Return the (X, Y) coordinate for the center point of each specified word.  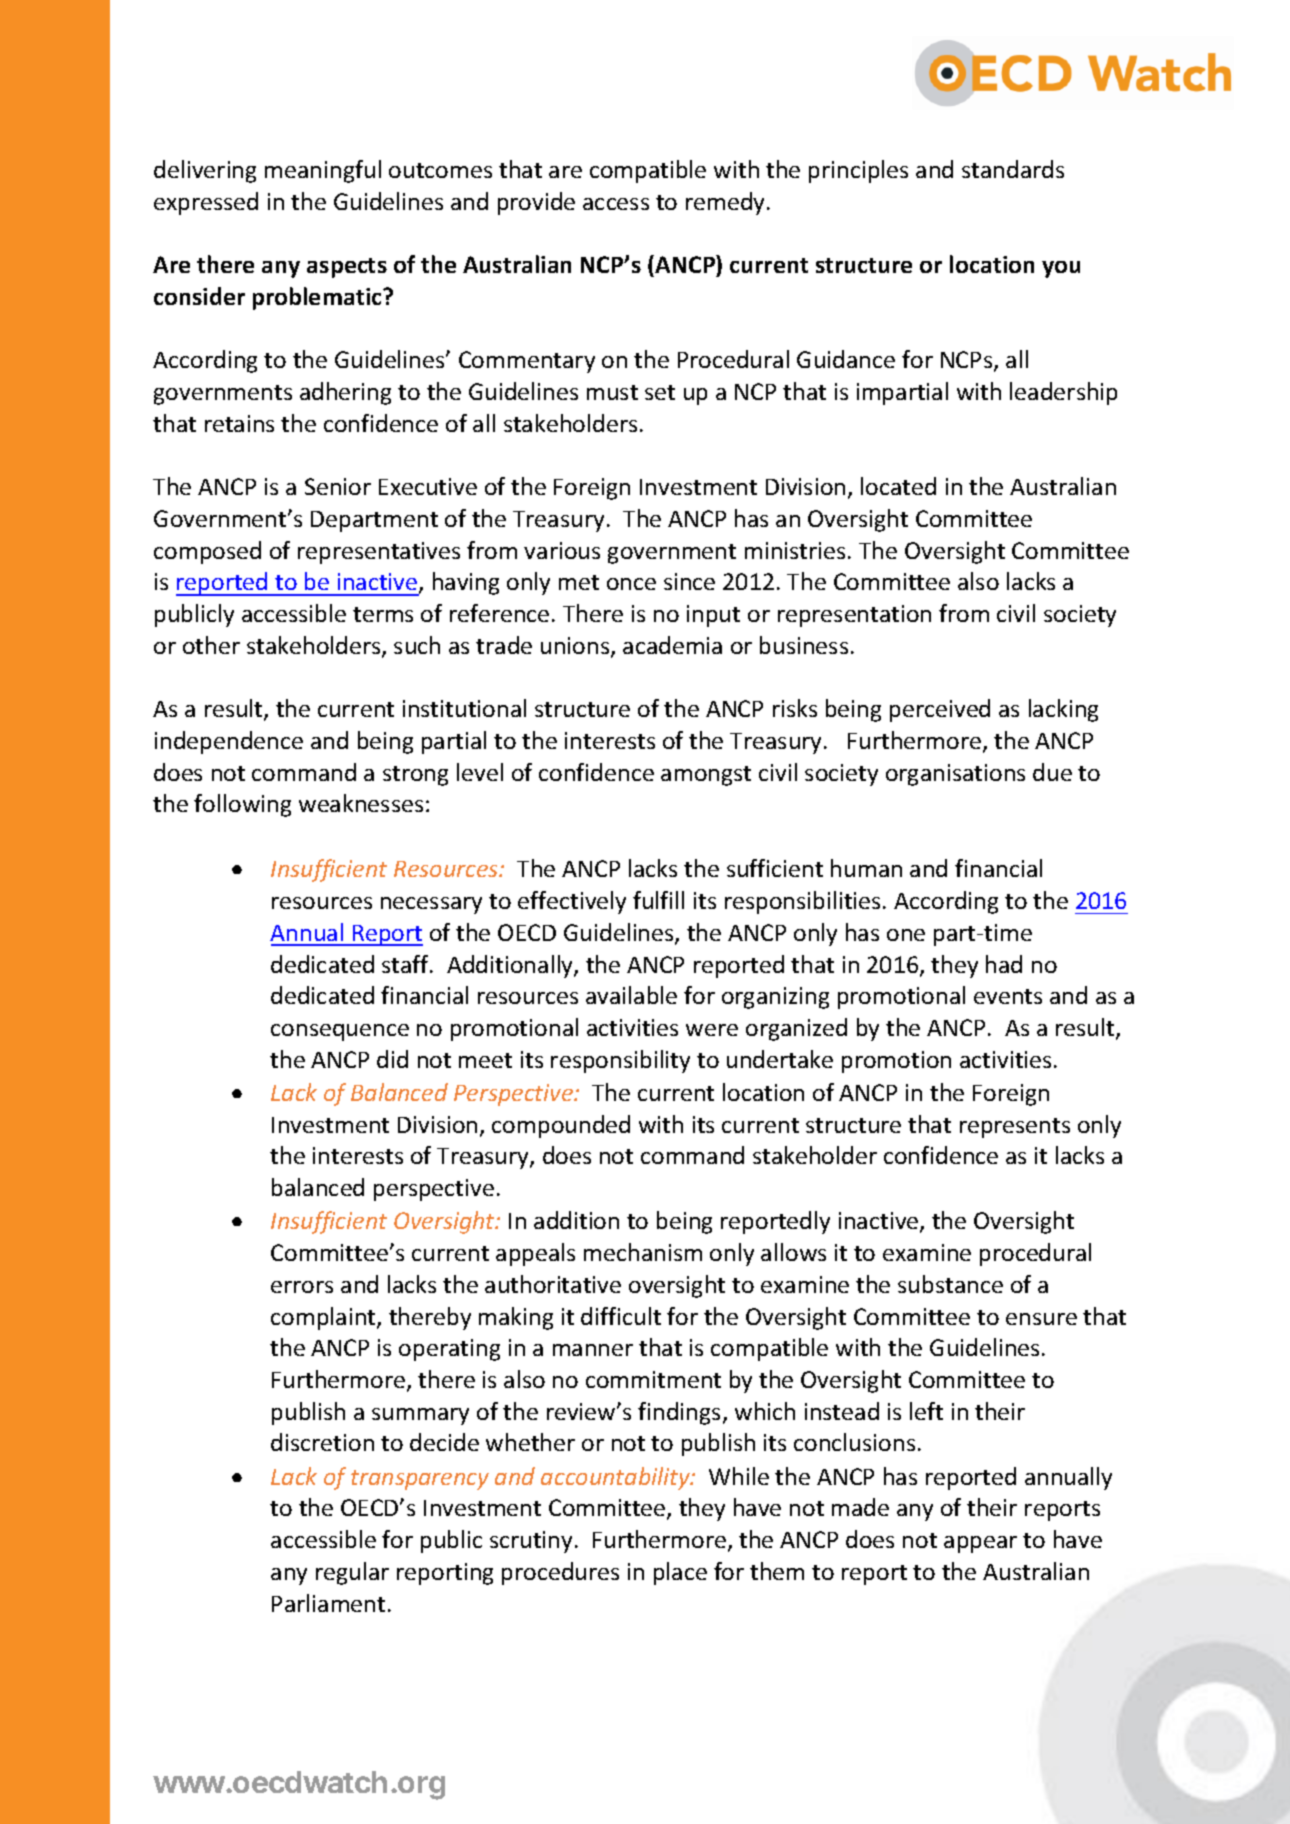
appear (980, 1544)
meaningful (323, 171)
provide (536, 203)
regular (352, 1573)
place (680, 1573)
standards (1013, 169)
